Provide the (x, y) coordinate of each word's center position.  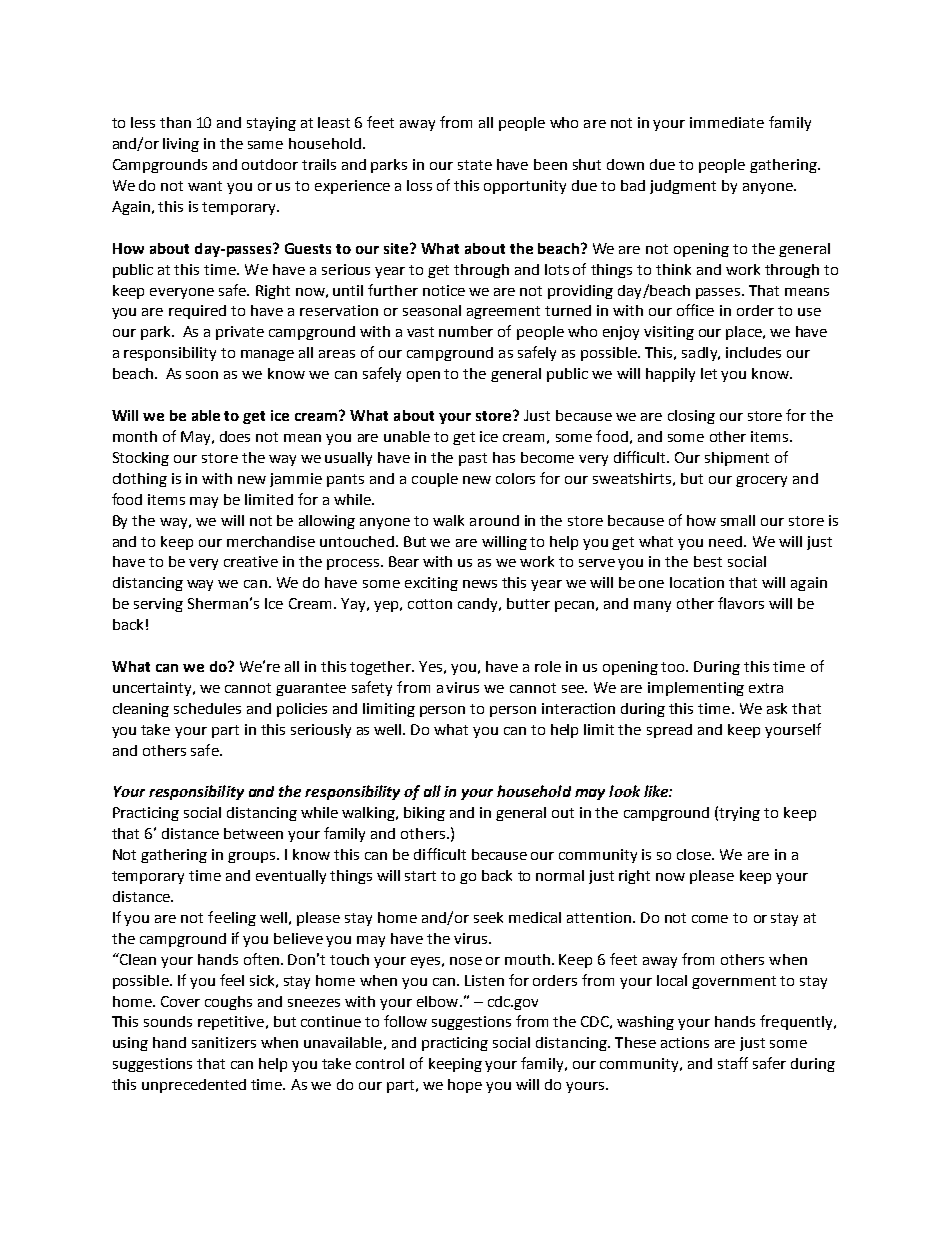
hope (465, 1086)
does (235, 436)
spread (669, 731)
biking (424, 814)
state (475, 165)
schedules (207, 708)
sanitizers (224, 1042)
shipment (737, 459)
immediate (727, 122)
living (181, 145)
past (473, 459)
